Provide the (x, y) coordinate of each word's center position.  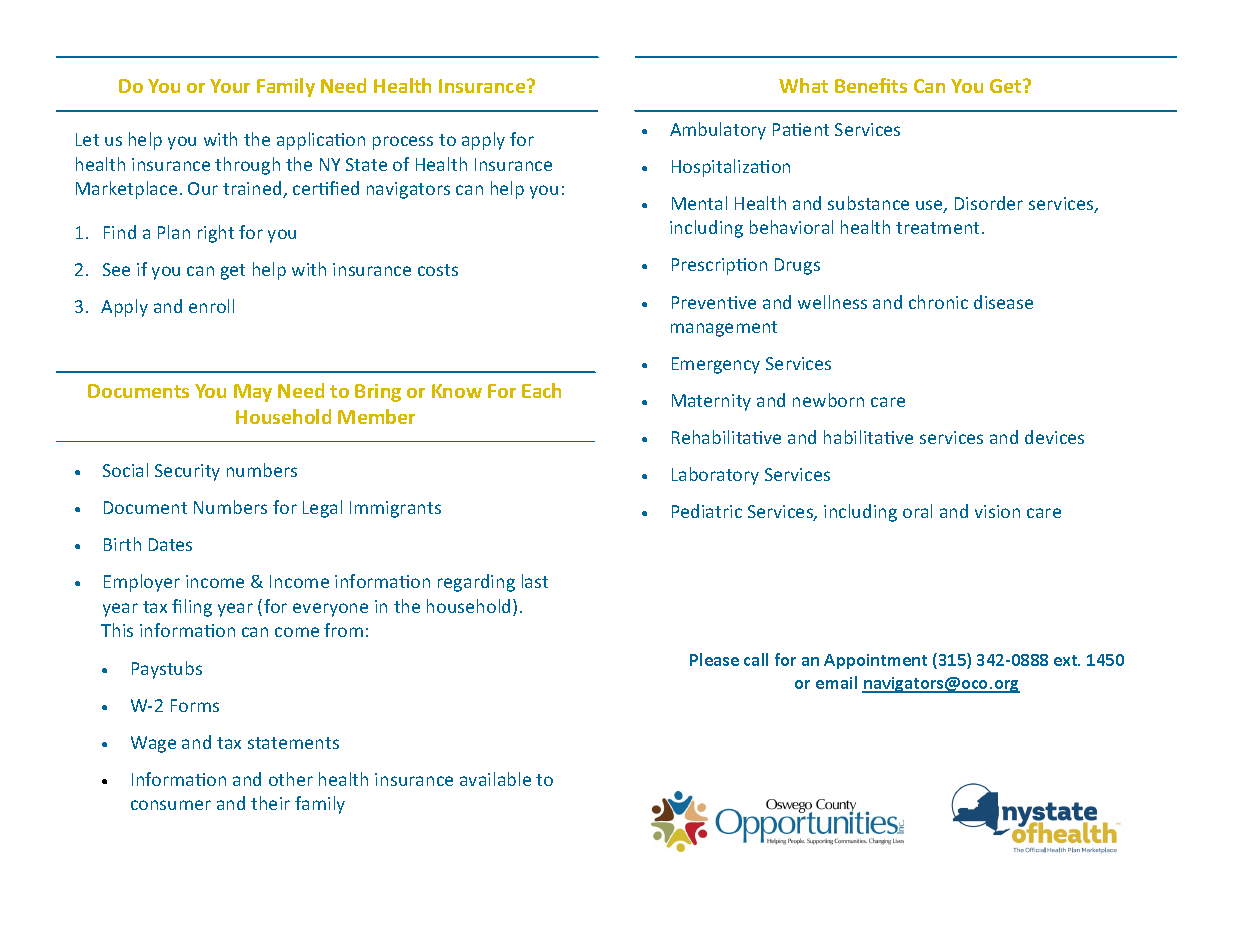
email (836, 682)
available (495, 779)
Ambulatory (718, 131)
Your (230, 86)
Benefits (871, 85)
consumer (171, 805)
